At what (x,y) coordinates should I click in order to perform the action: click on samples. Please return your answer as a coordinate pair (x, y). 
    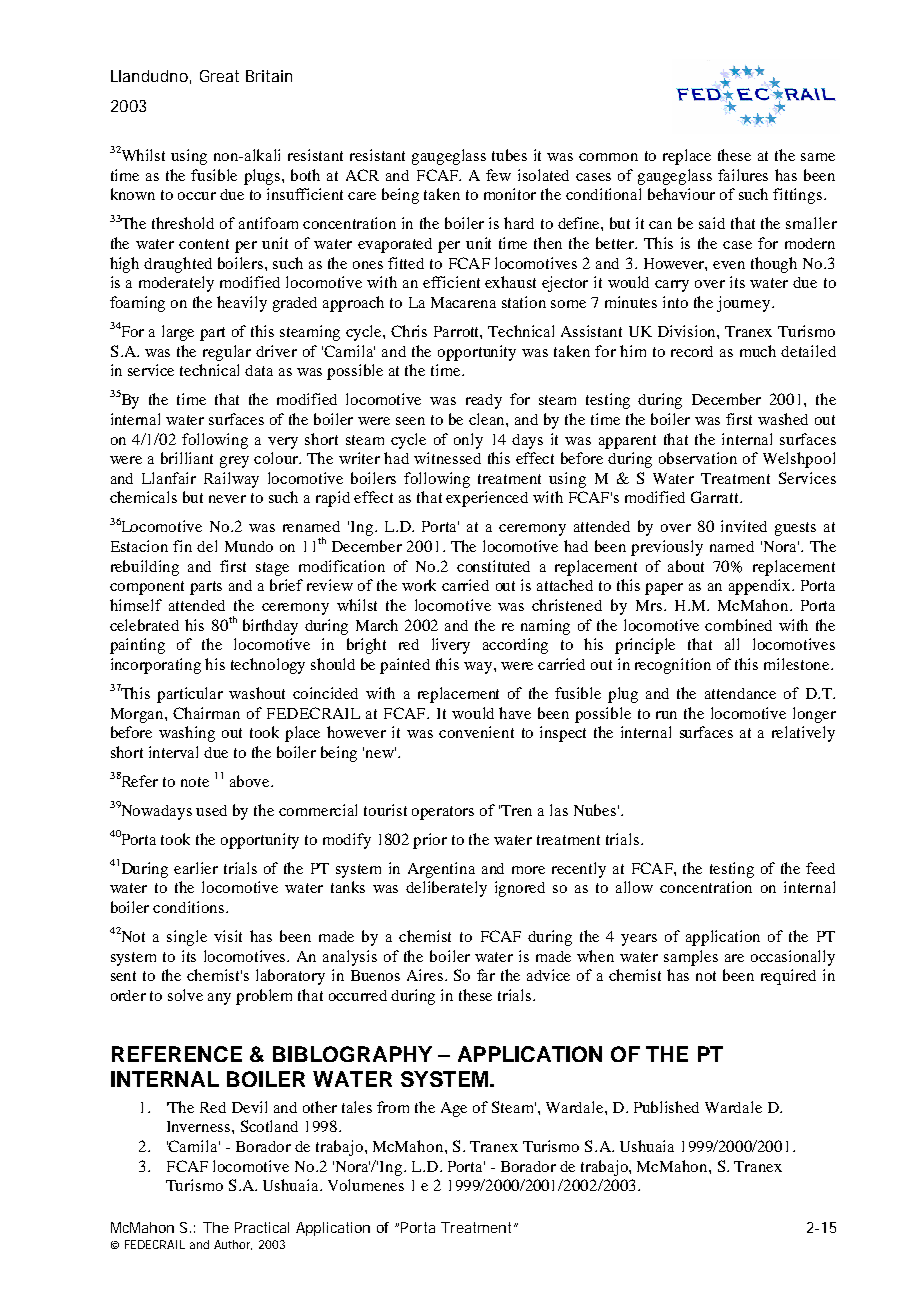
    Looking at the image, I should click on (691, 958).
